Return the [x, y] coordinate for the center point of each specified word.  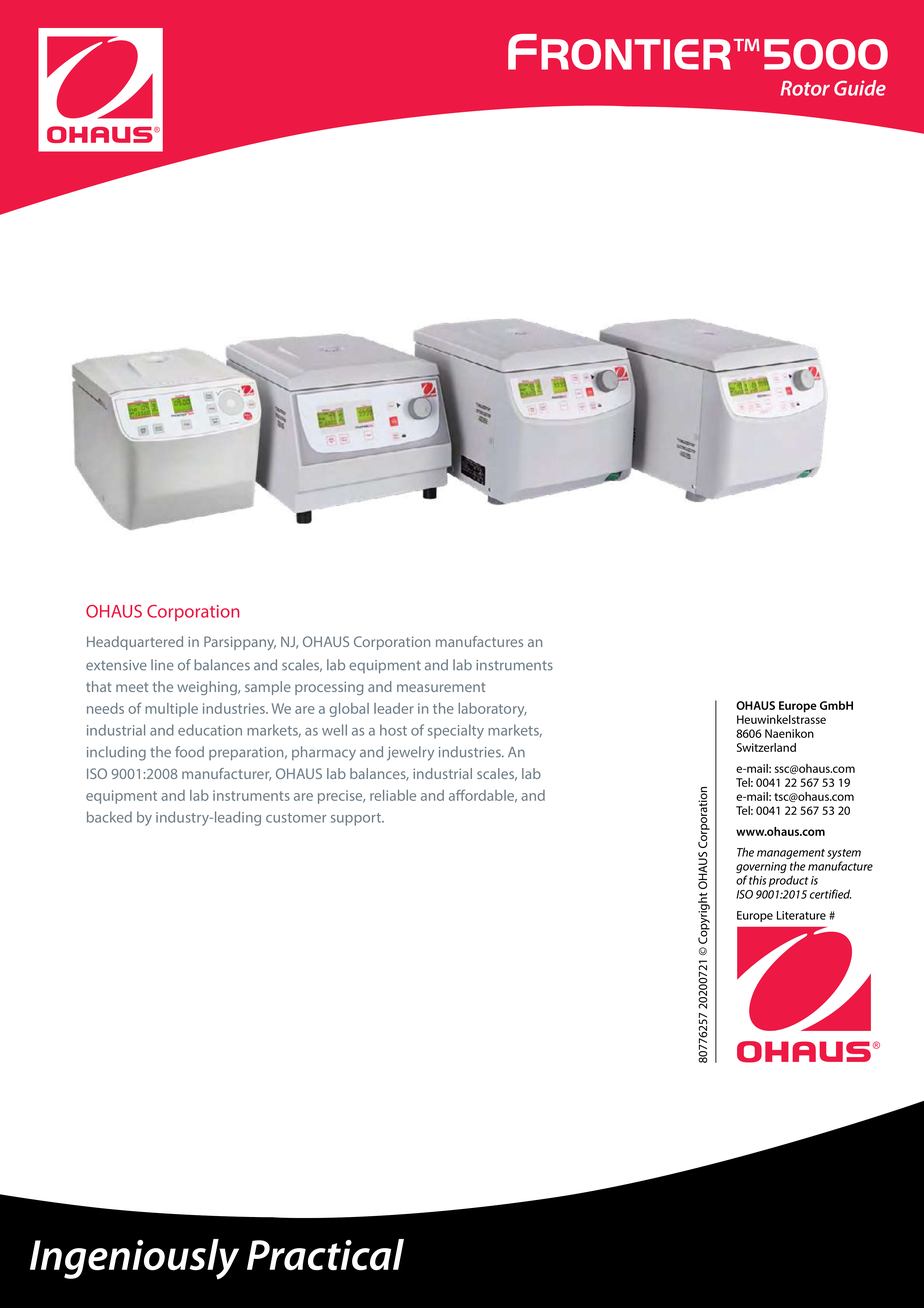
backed [109, 817]
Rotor [805, 88]
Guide [860, 88]
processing [329, 688]
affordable [483, 796]
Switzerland [766, 747]
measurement [441, 687]
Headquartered [135, 643]
